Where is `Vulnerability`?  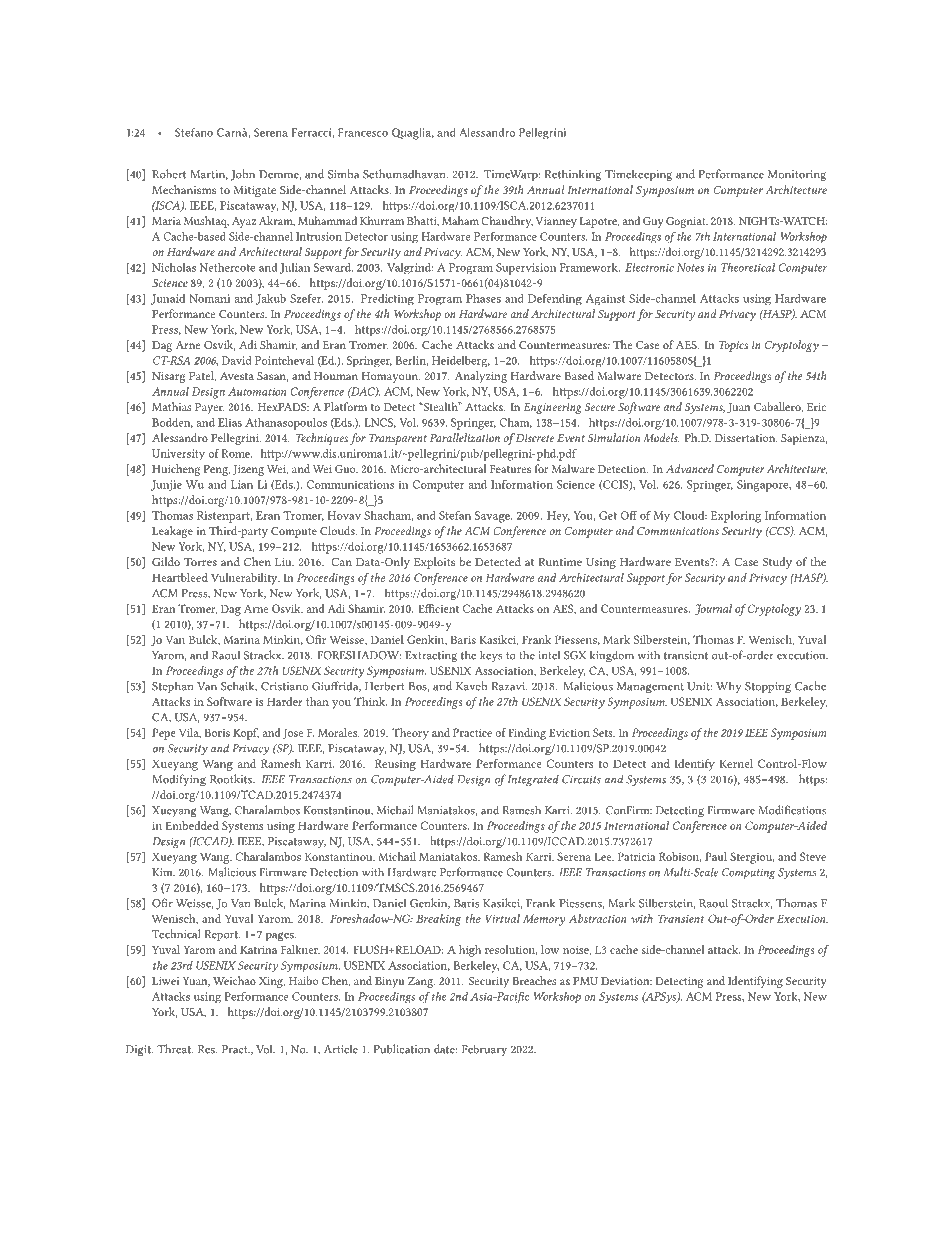
Vulnerability is located at coordinates (245, 579).
